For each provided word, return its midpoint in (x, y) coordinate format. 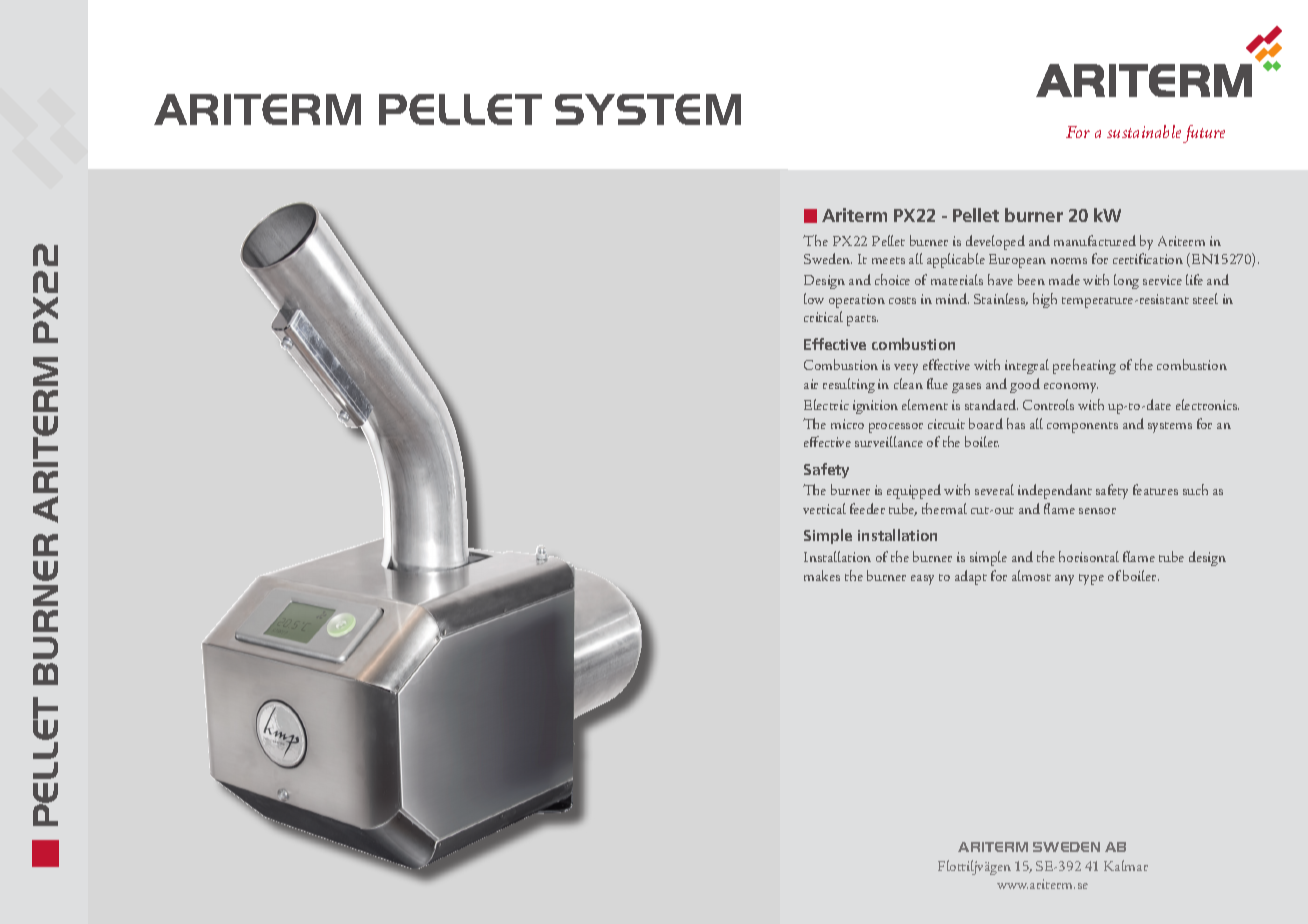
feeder (867, 508)
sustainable (1144, 131)
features (1155, 489)
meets (888, 260)
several (994, 489)
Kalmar (1126, 865)
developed (995, 242)
